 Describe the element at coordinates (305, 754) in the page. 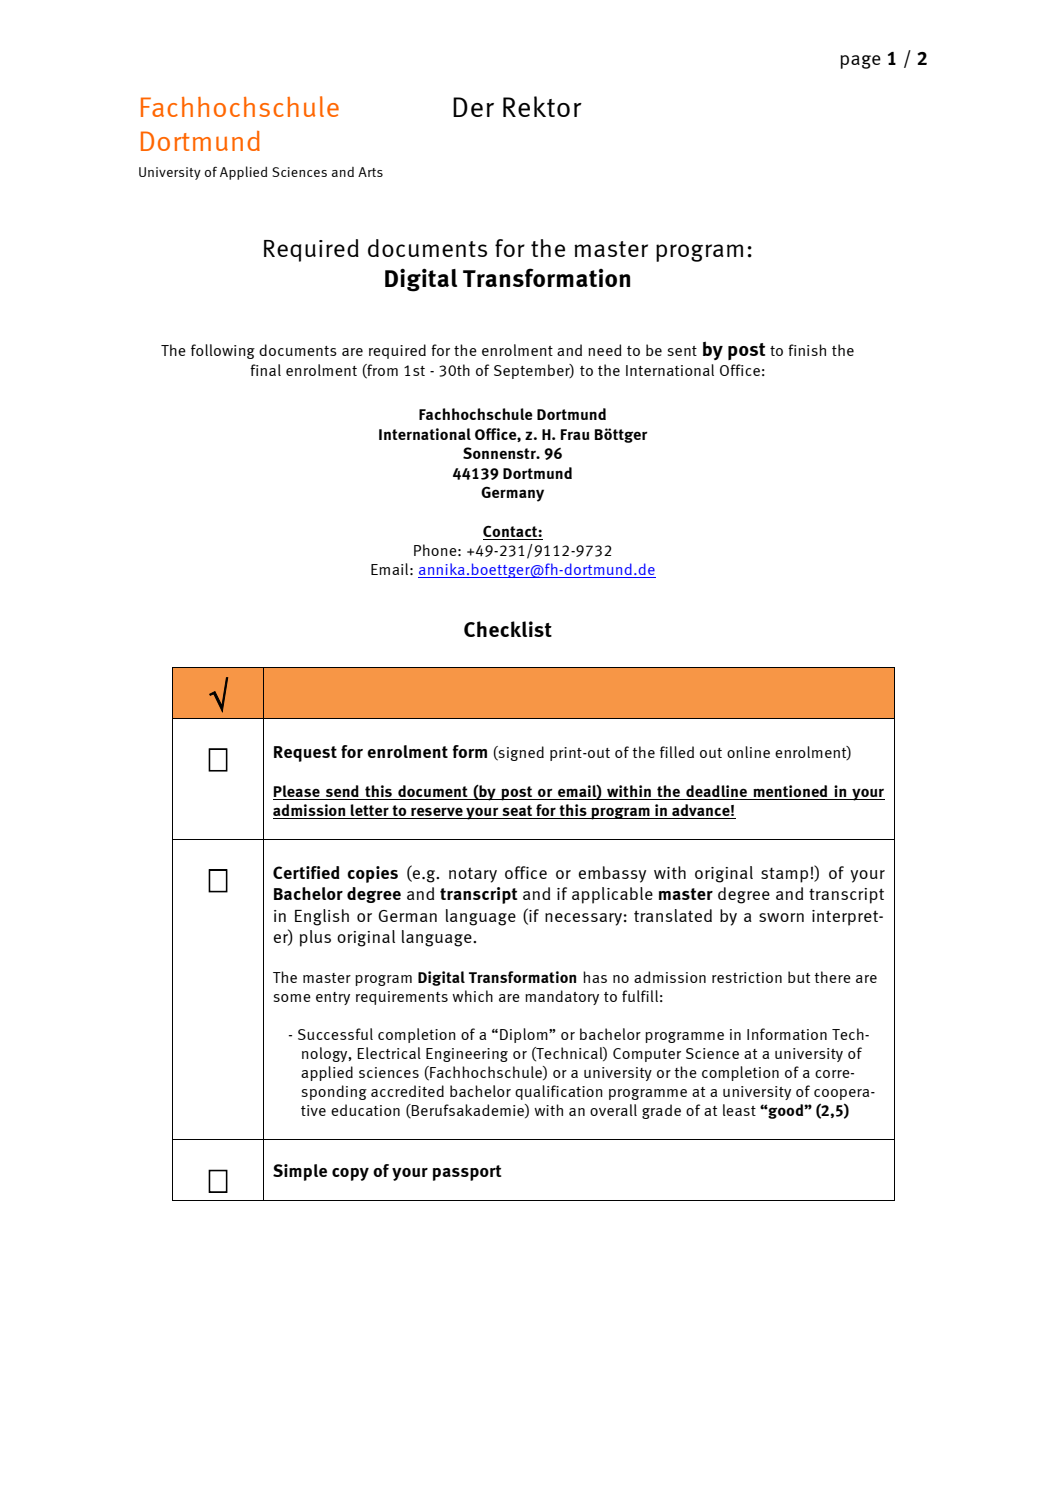

I see `Request` at that location.
